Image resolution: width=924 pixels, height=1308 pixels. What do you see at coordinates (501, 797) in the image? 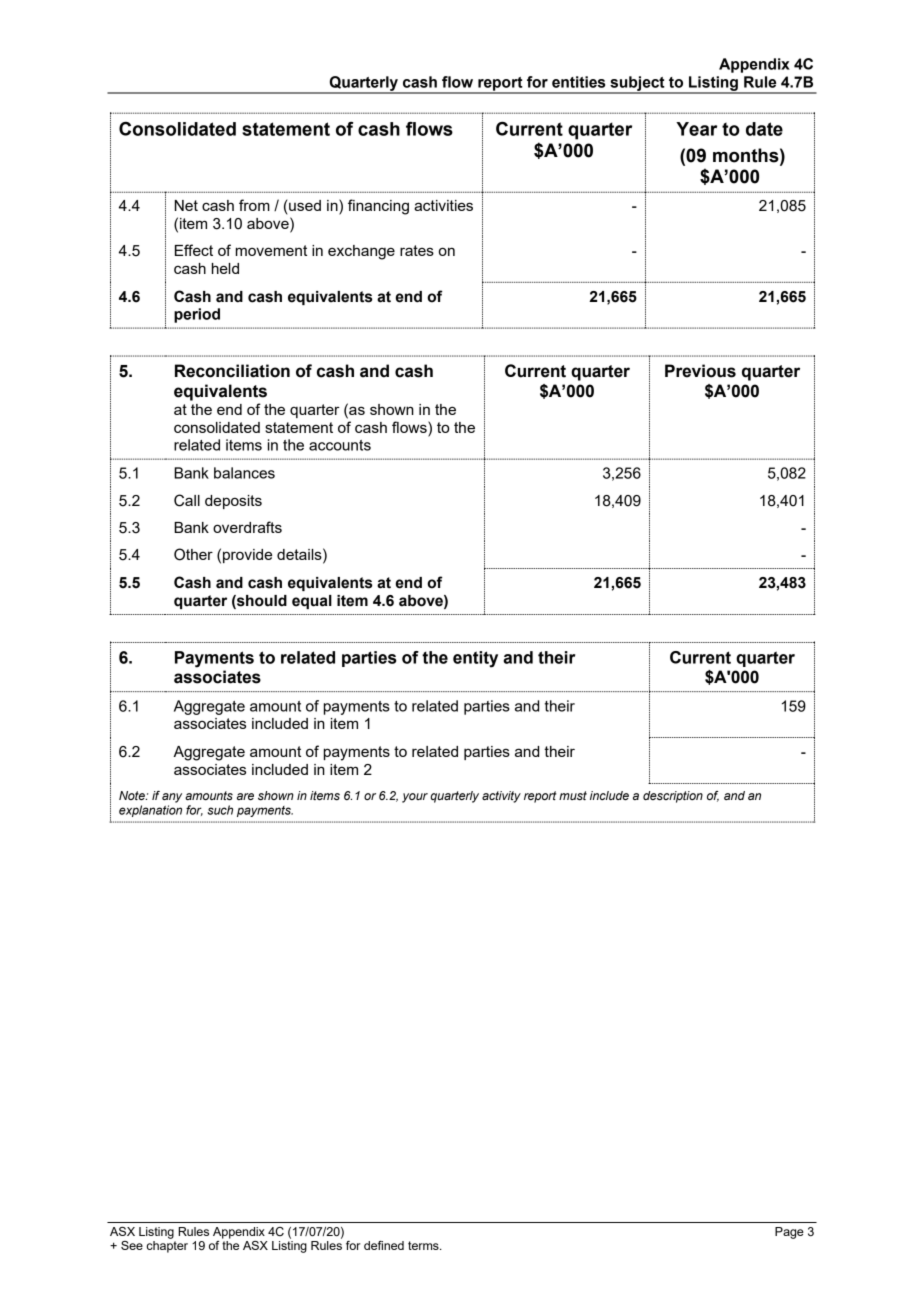
I see `activity` at bounding box center [501, 797].
